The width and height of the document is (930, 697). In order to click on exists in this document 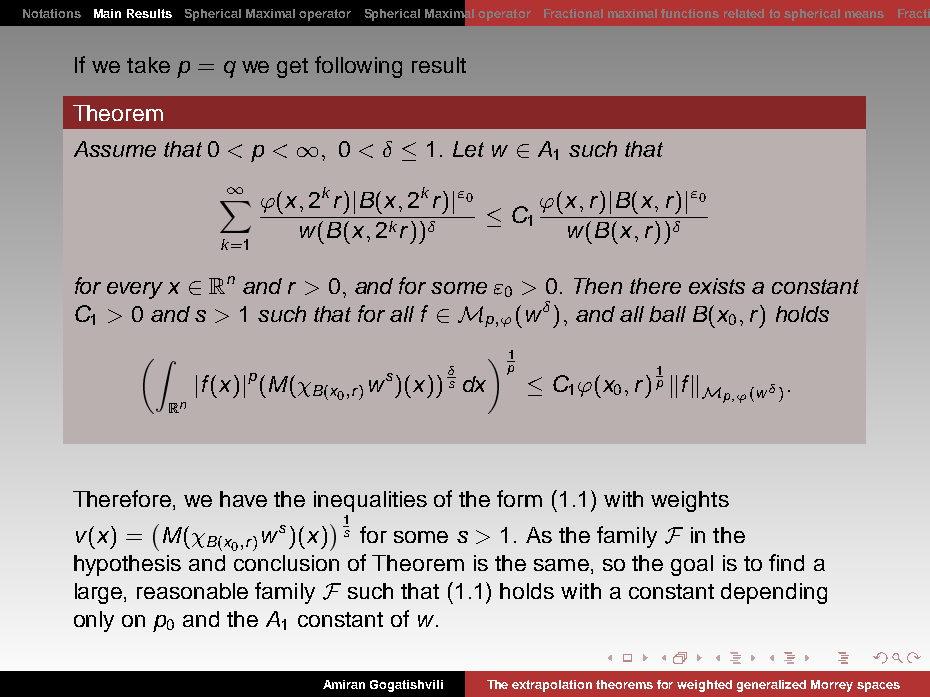, I will do `click(717, 286)`.
